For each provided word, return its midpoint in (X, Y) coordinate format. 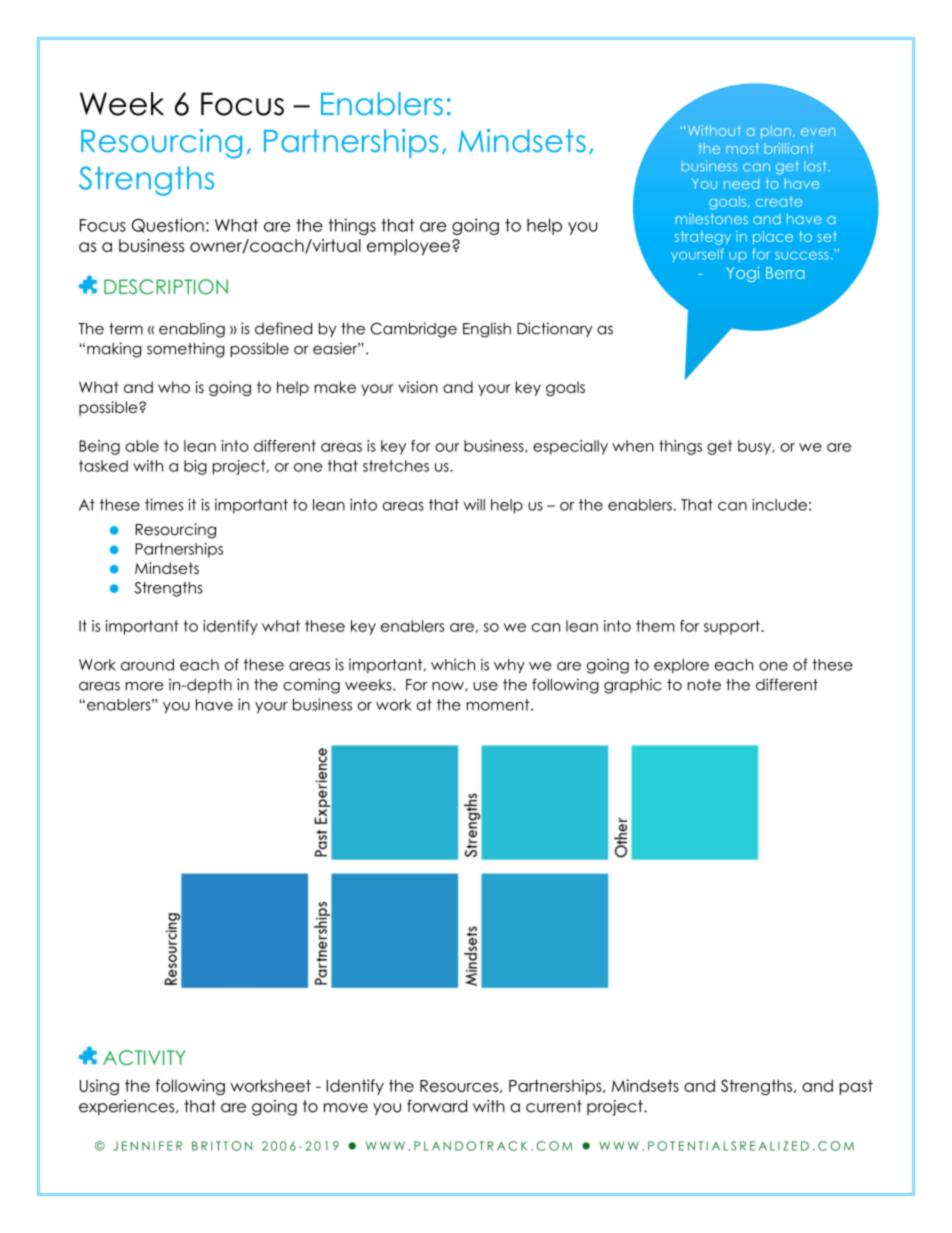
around (147, 665)
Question (168, 225)
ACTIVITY (144, 1057)
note (704, 685)
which (453, 665)
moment (499, 705)
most (742, 148)
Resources (460, 1086)
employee (410, 247)
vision (418, 387)
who (174, 387)
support (733, 627)
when (633, 446)
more (144, 686)
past (856, 1087)
